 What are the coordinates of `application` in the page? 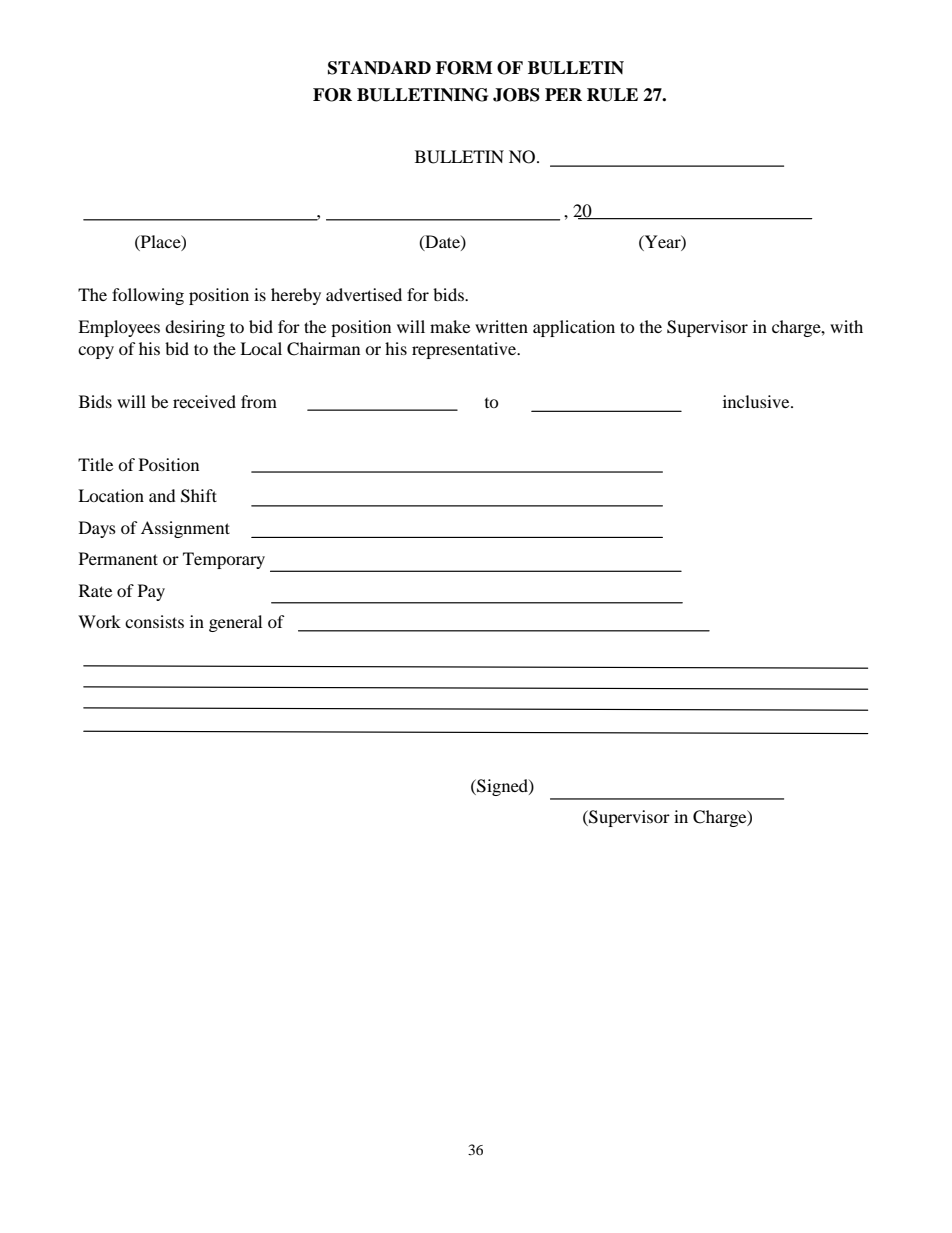 It's located at (574, 328).
